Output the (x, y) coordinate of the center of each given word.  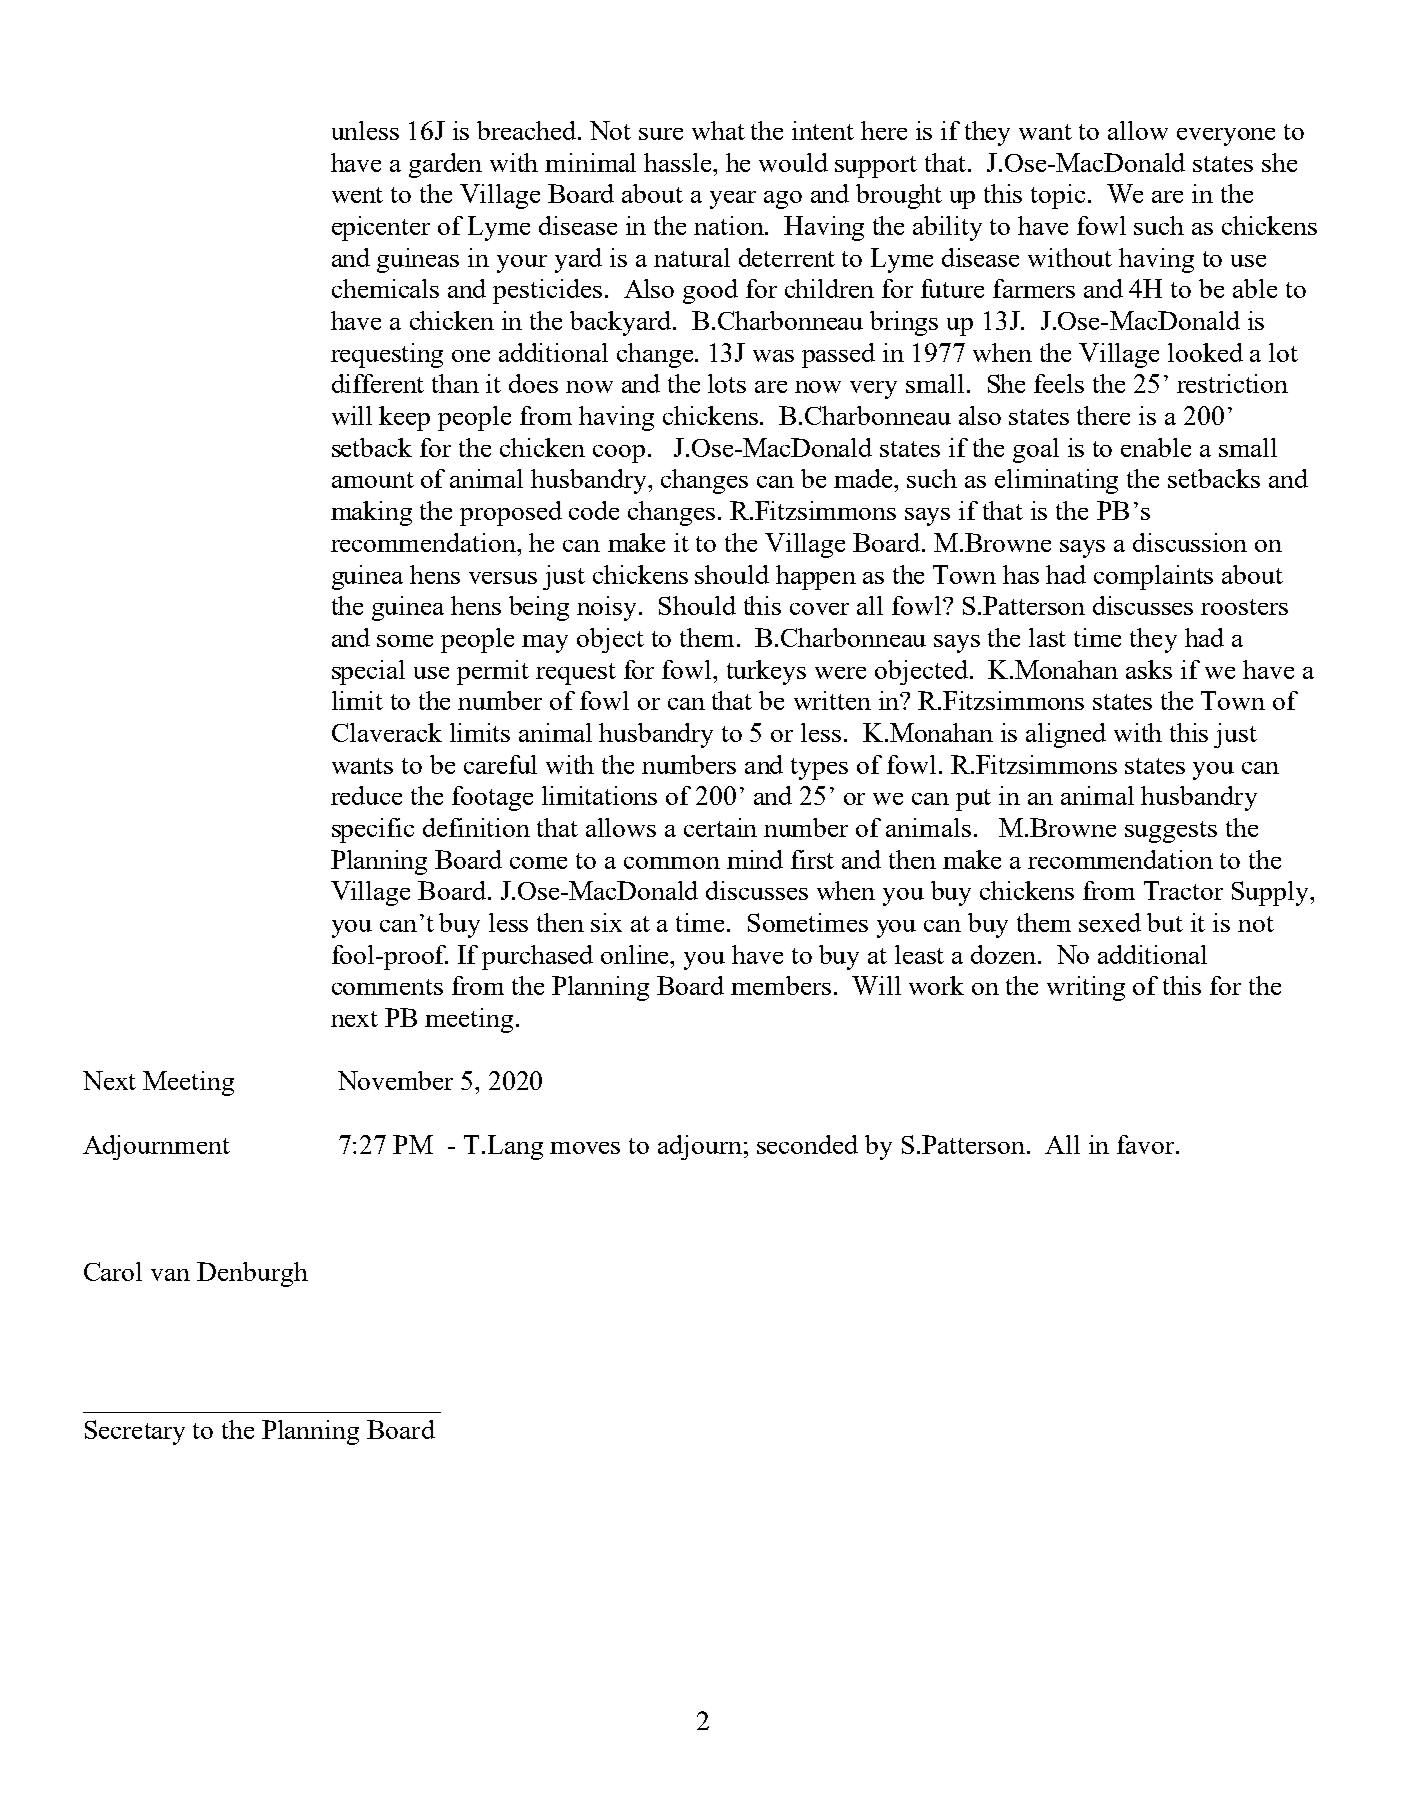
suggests (1171, 832)
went (357, 195)
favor (1145, 1144)
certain (720, 827)
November (395, 1080)
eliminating (1056, 481)
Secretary (135, 1432)
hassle (679, 162)
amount (373, 480)
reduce (366, 795)
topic (1058, 196)
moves (585, 1148)
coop (619, 454)
